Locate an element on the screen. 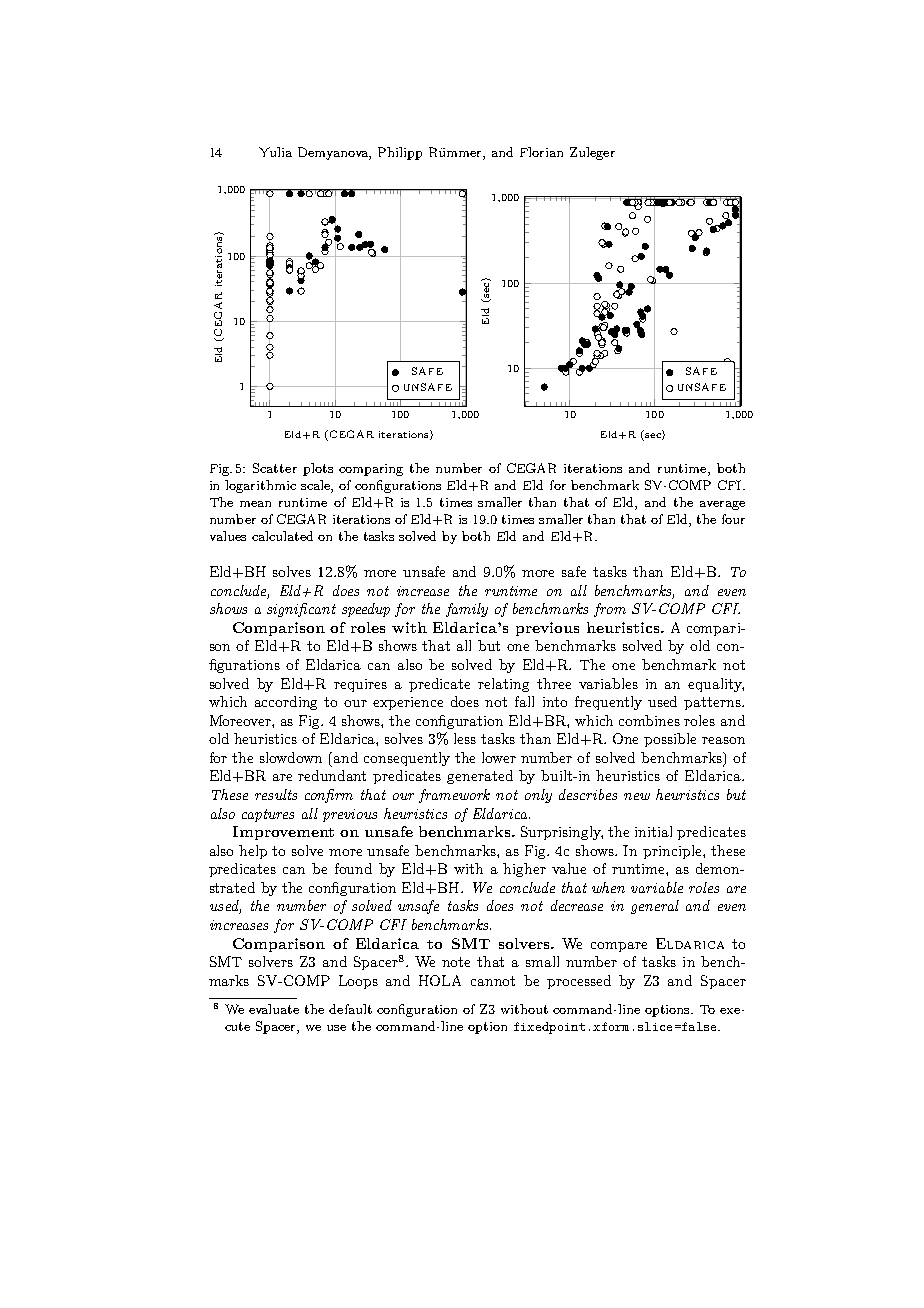 This screenshot has width=924, height=1308. average is located at coordinates (722, 505).
